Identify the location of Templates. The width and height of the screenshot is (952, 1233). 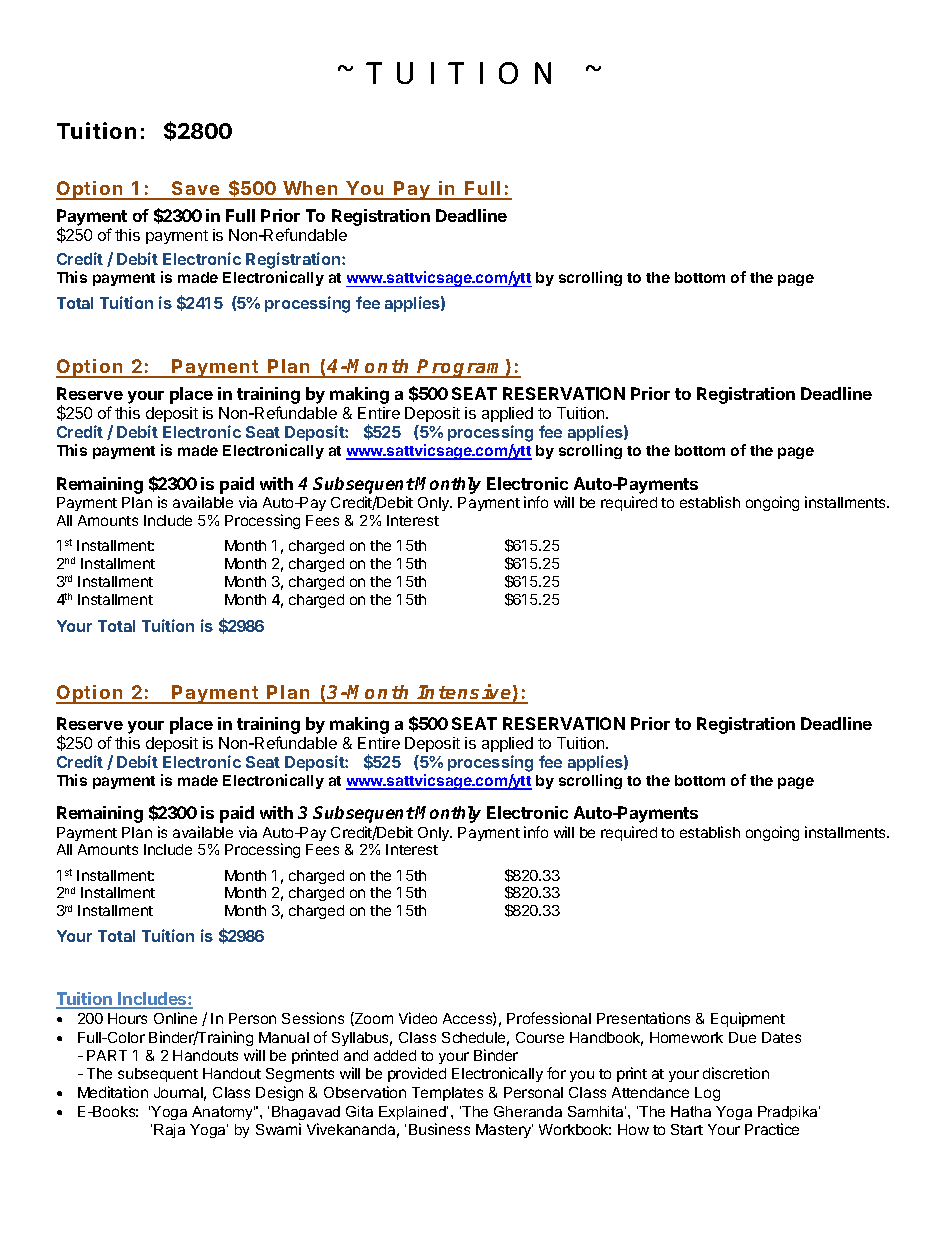
(447, 1094).
